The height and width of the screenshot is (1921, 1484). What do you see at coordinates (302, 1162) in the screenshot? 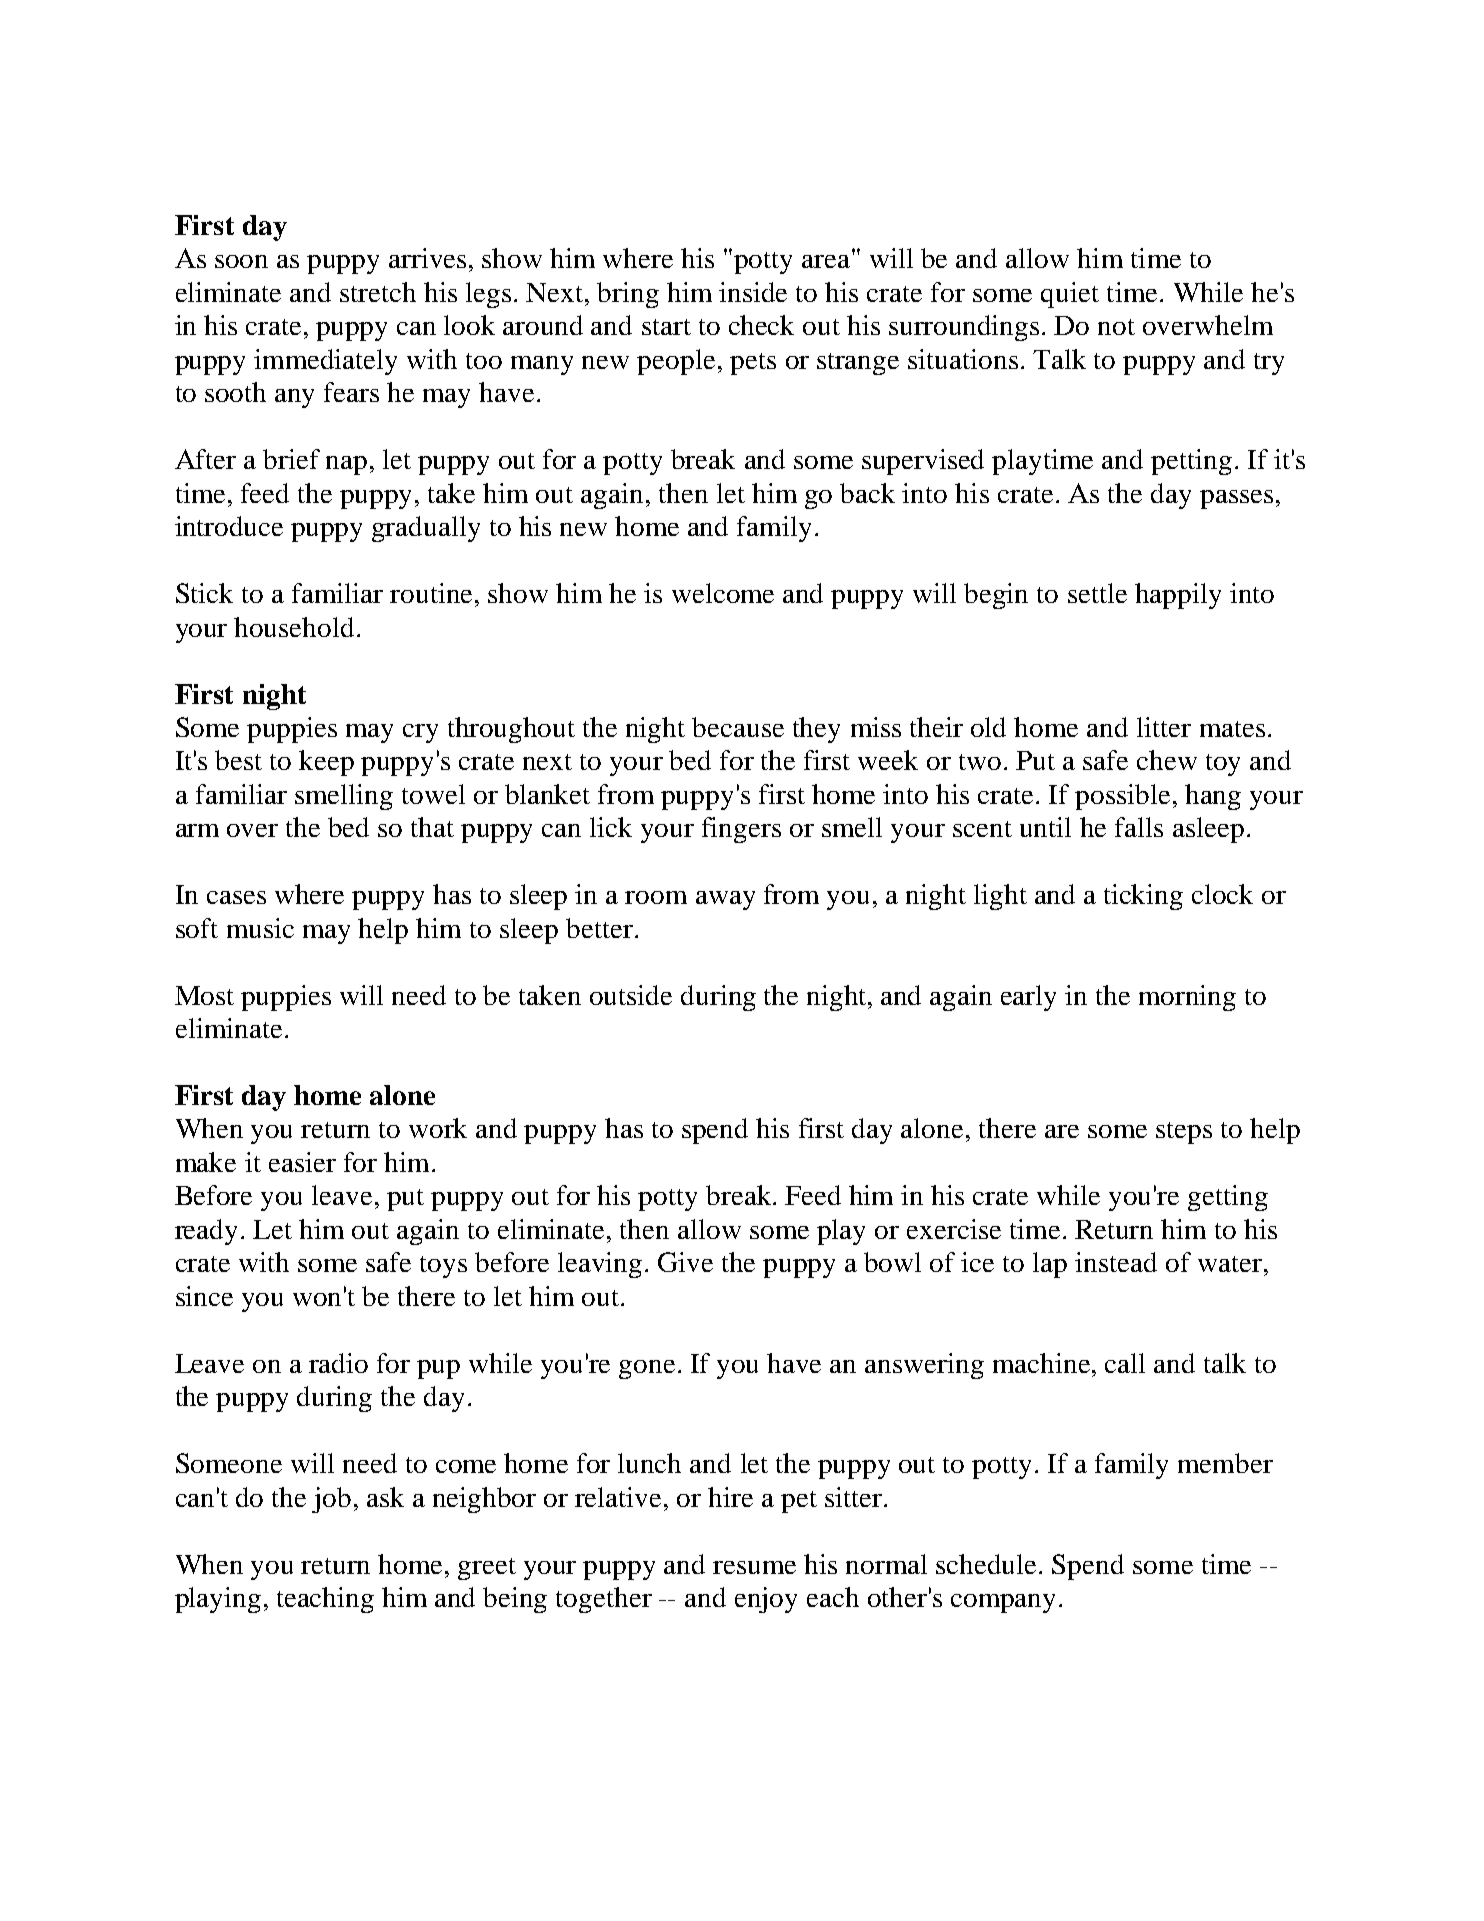
I see `easier` at bounding box center [302, 1162].
